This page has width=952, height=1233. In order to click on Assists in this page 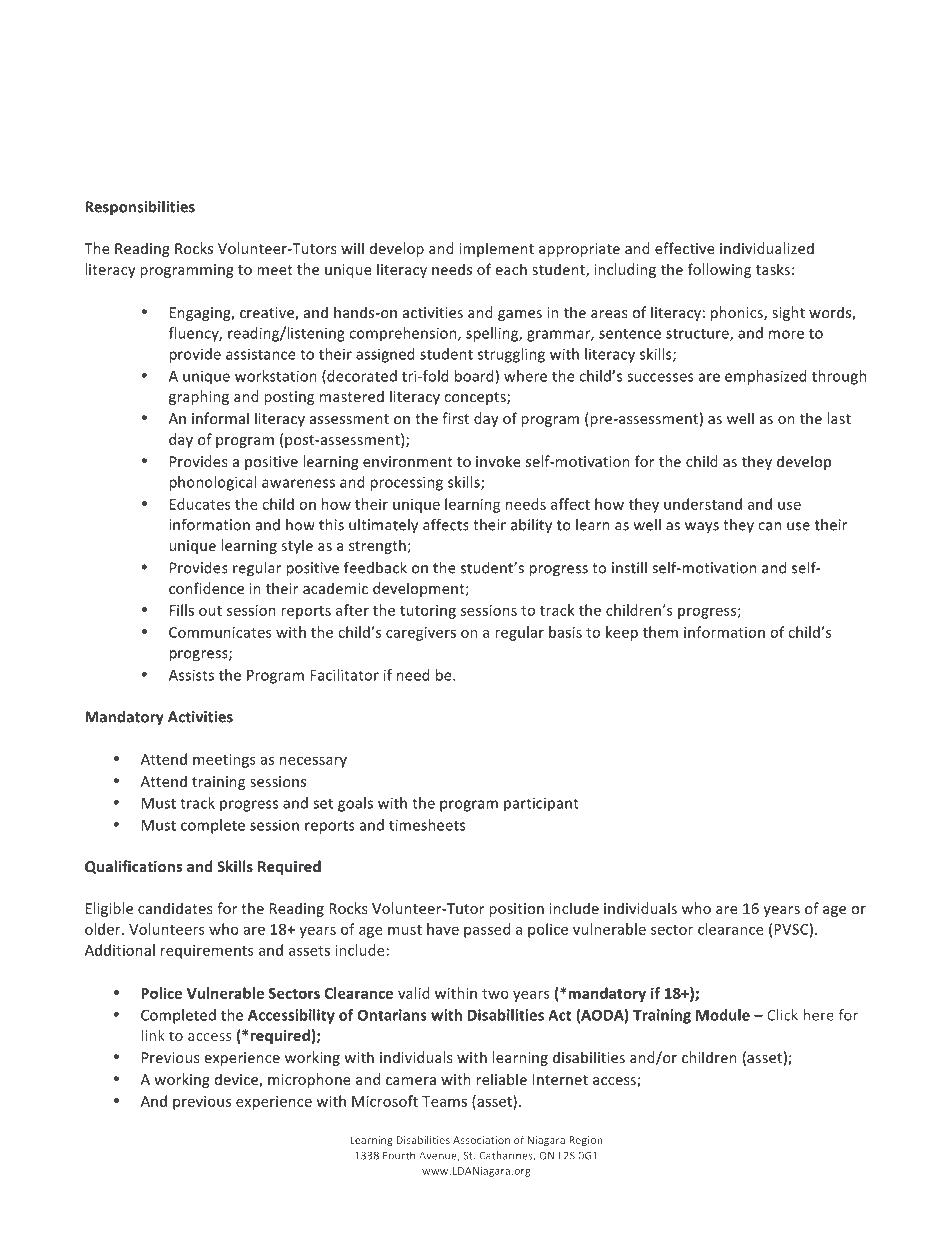, I will do `click(191, 675)`.
